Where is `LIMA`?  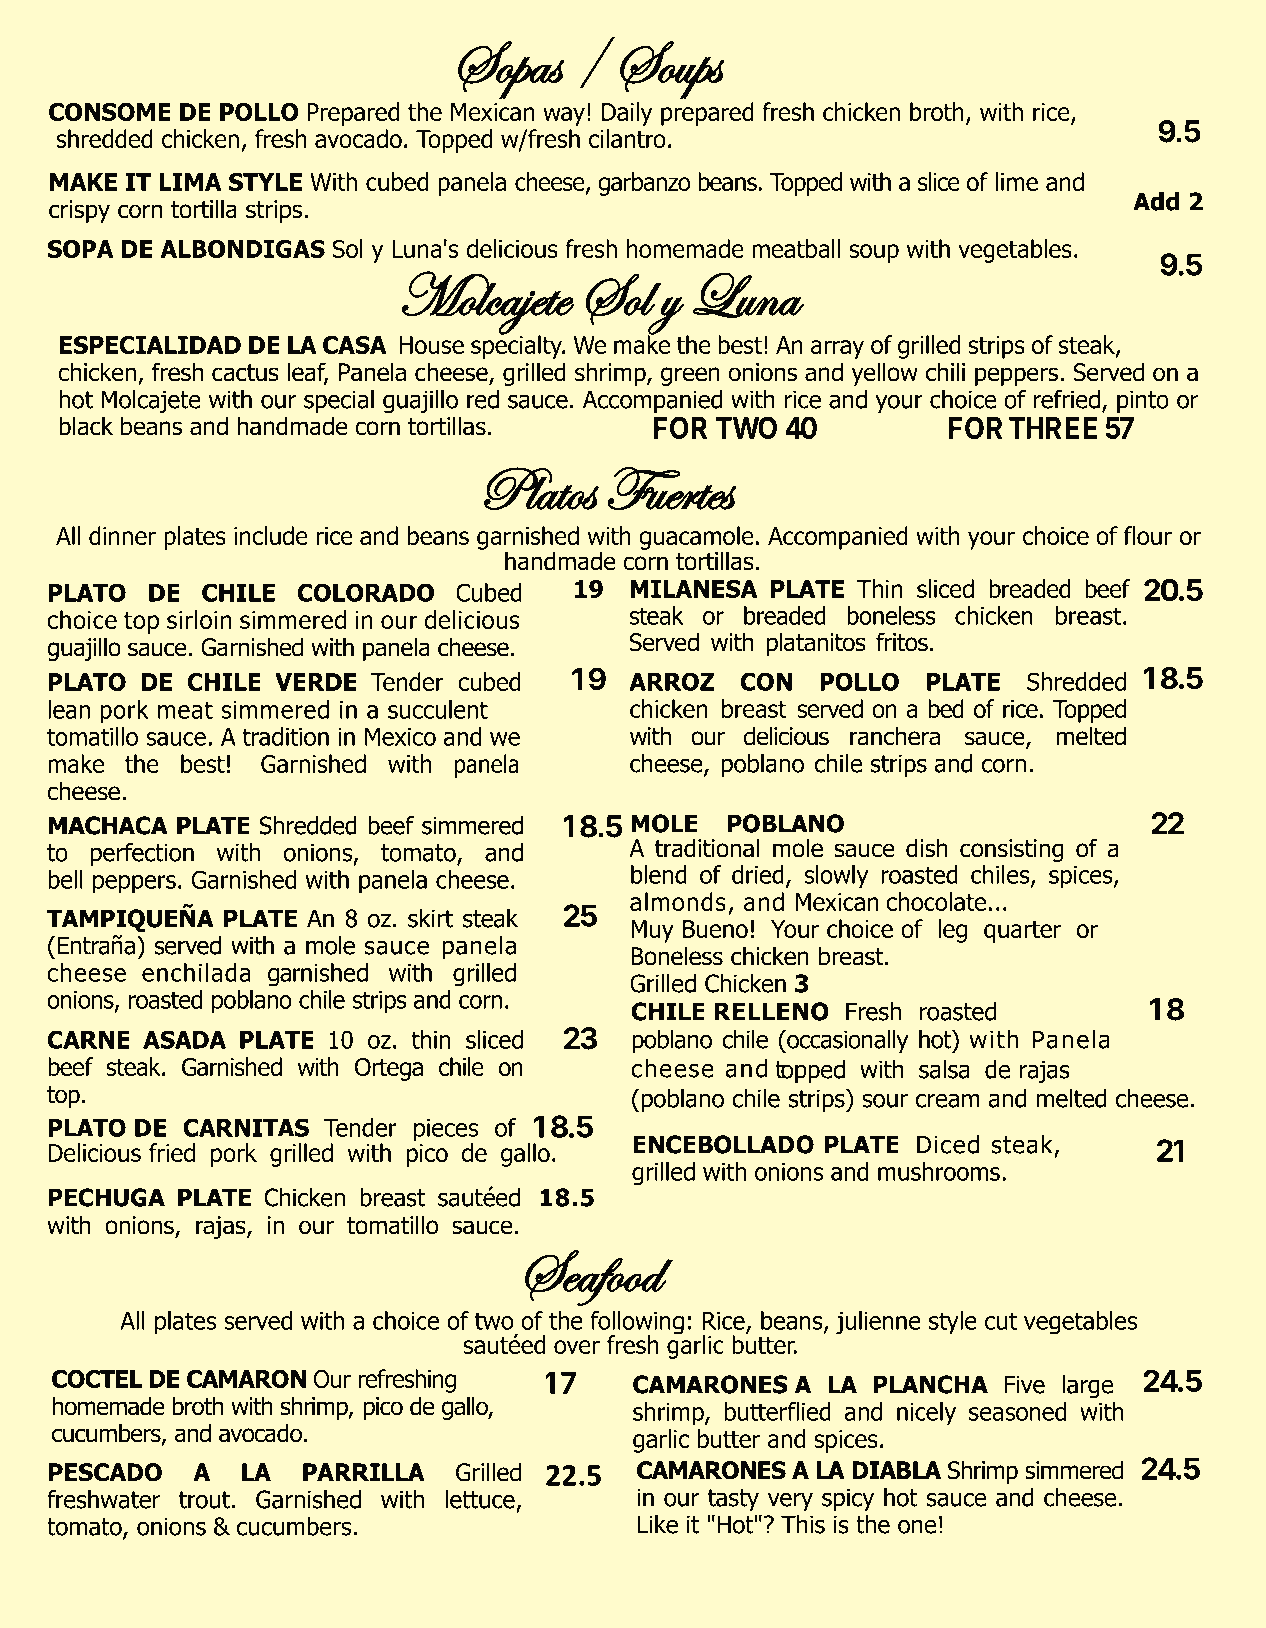
LIMA is located at coordinates (190, 182).
